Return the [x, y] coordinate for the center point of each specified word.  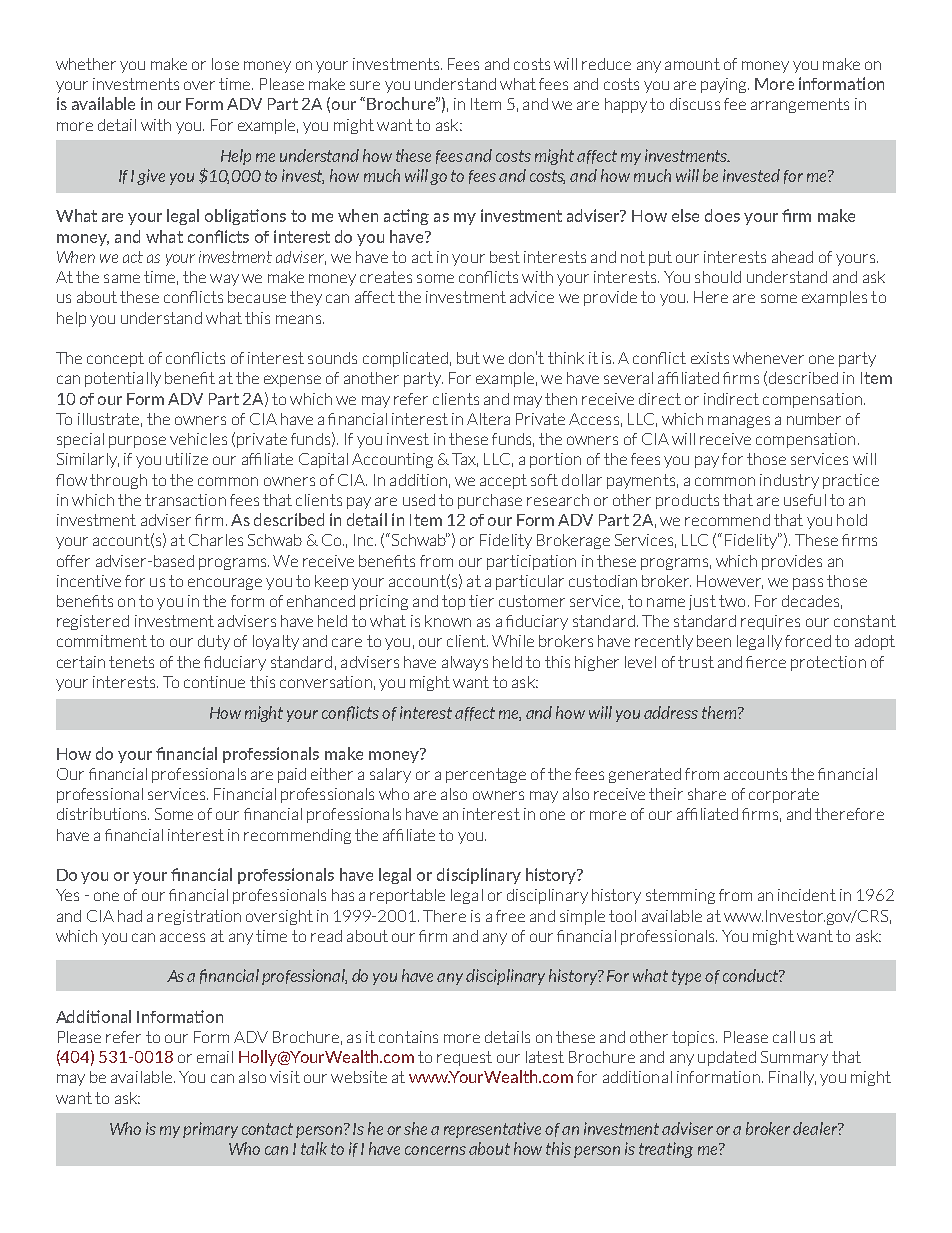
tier [481, 601]
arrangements [800, 105]
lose [225, 64]
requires [770, 622]
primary [210, 1130]
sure [365, 85]
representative [492, 1130]
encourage [225, 584]
